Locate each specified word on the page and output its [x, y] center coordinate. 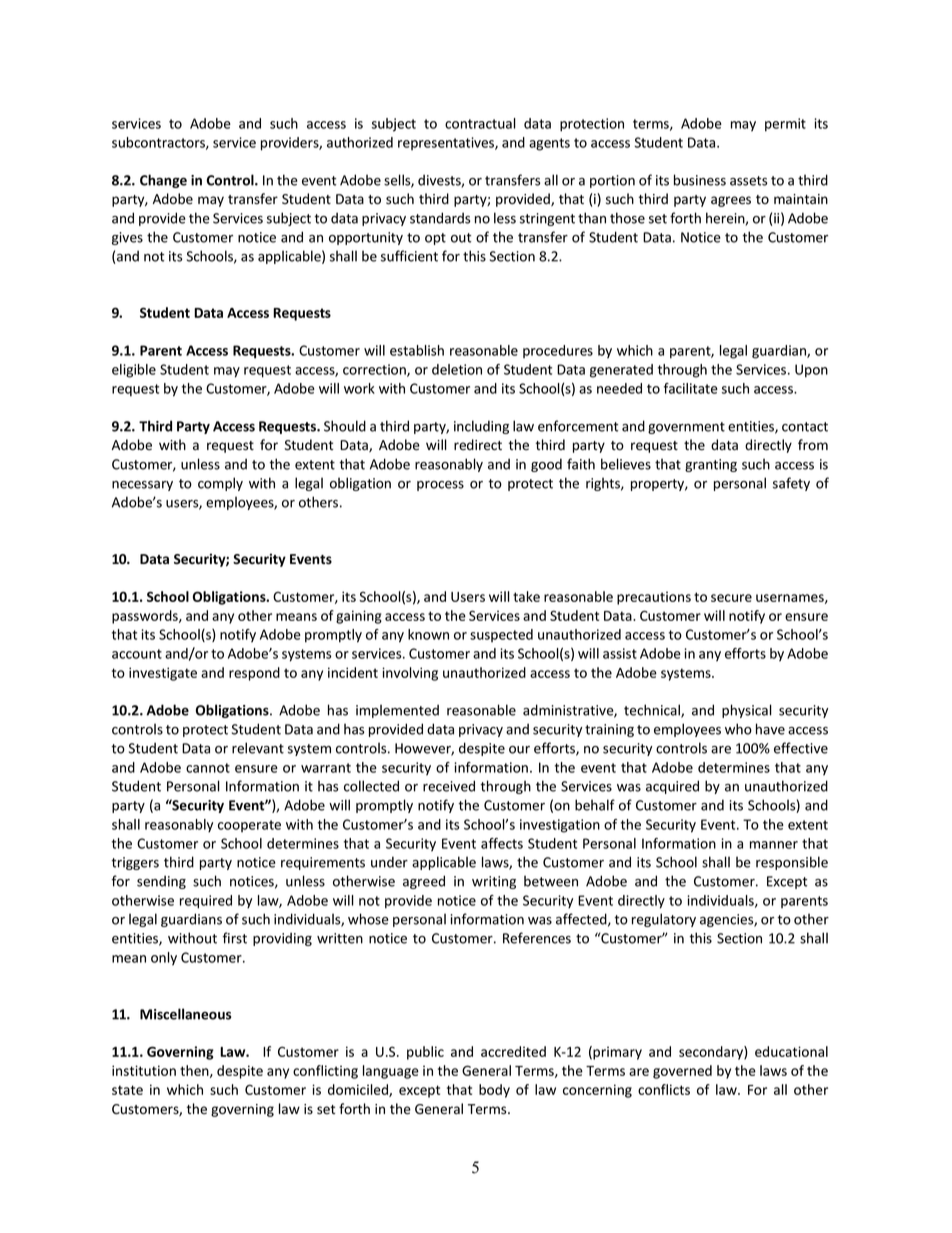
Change [163, 181]
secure [731, 598]
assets [748, 181]
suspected [501, 635]
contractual [480, 123]
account [137, 654]
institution [144, 1070]
